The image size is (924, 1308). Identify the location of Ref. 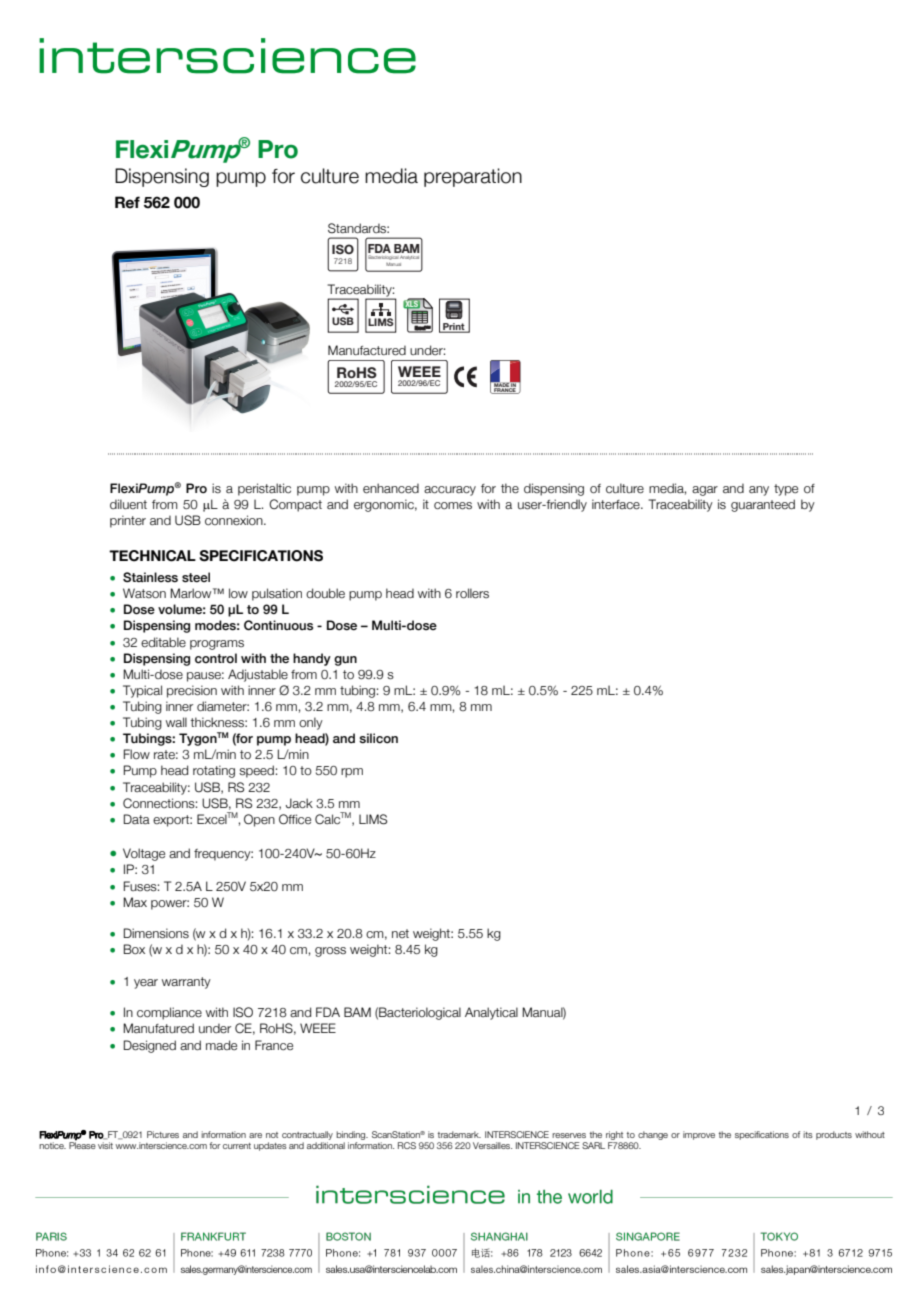
(127, 202).
